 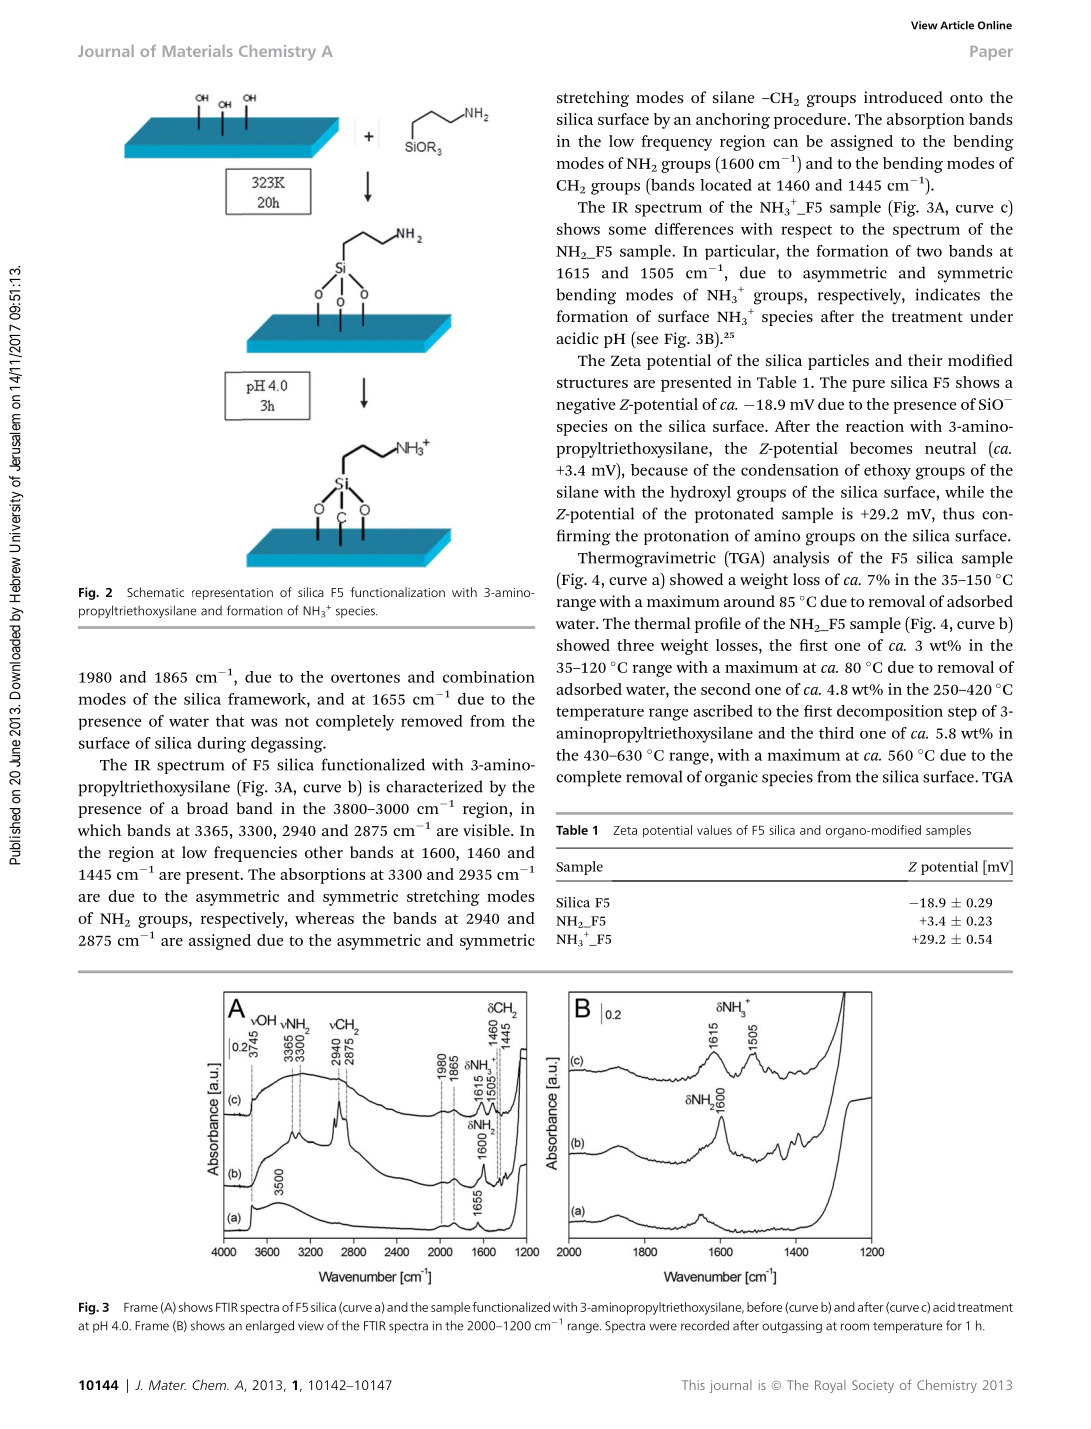 I want to click on introduced, so click(x=903, y=97).
